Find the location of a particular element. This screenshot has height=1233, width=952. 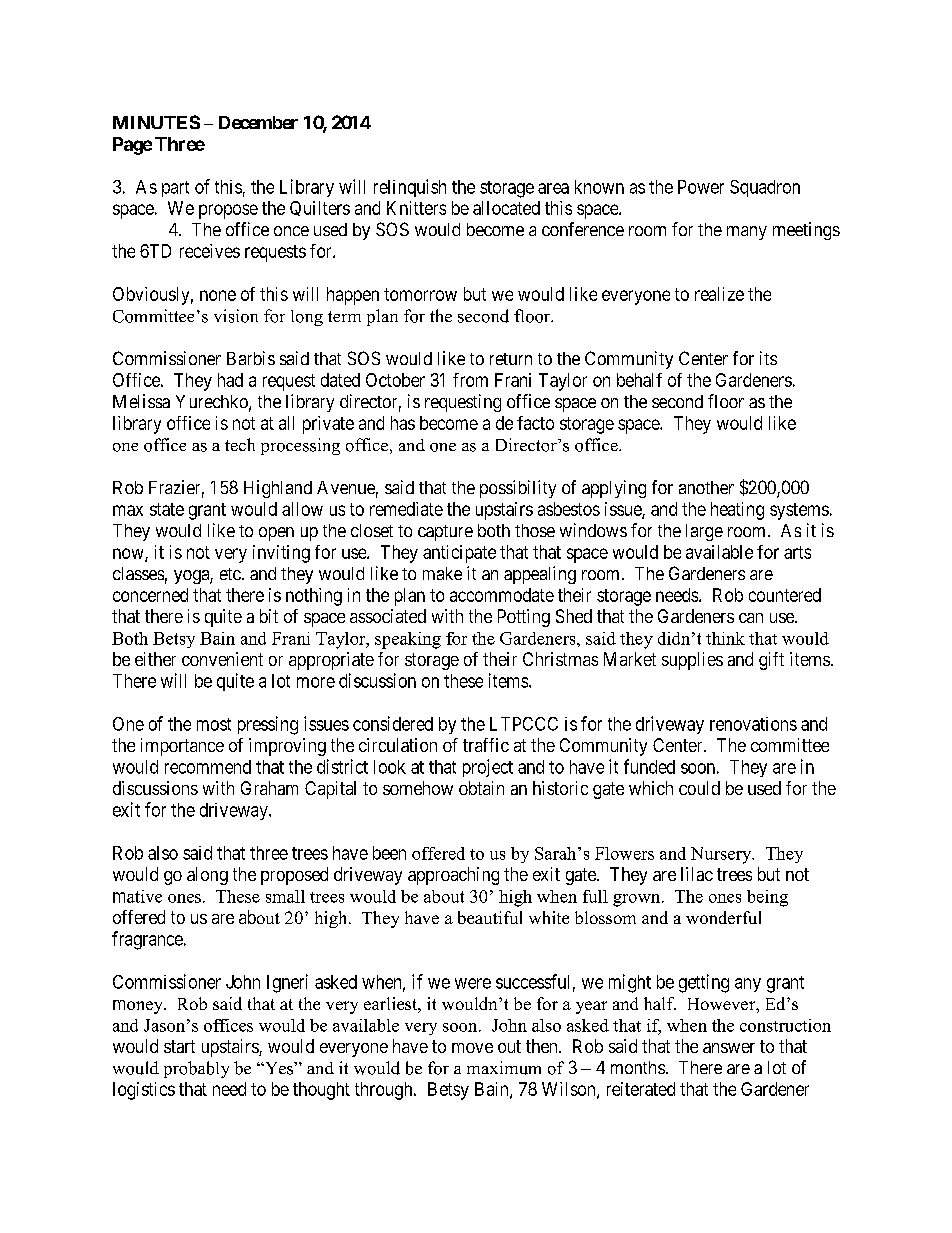

move is located at coordinates (472, 1048).
